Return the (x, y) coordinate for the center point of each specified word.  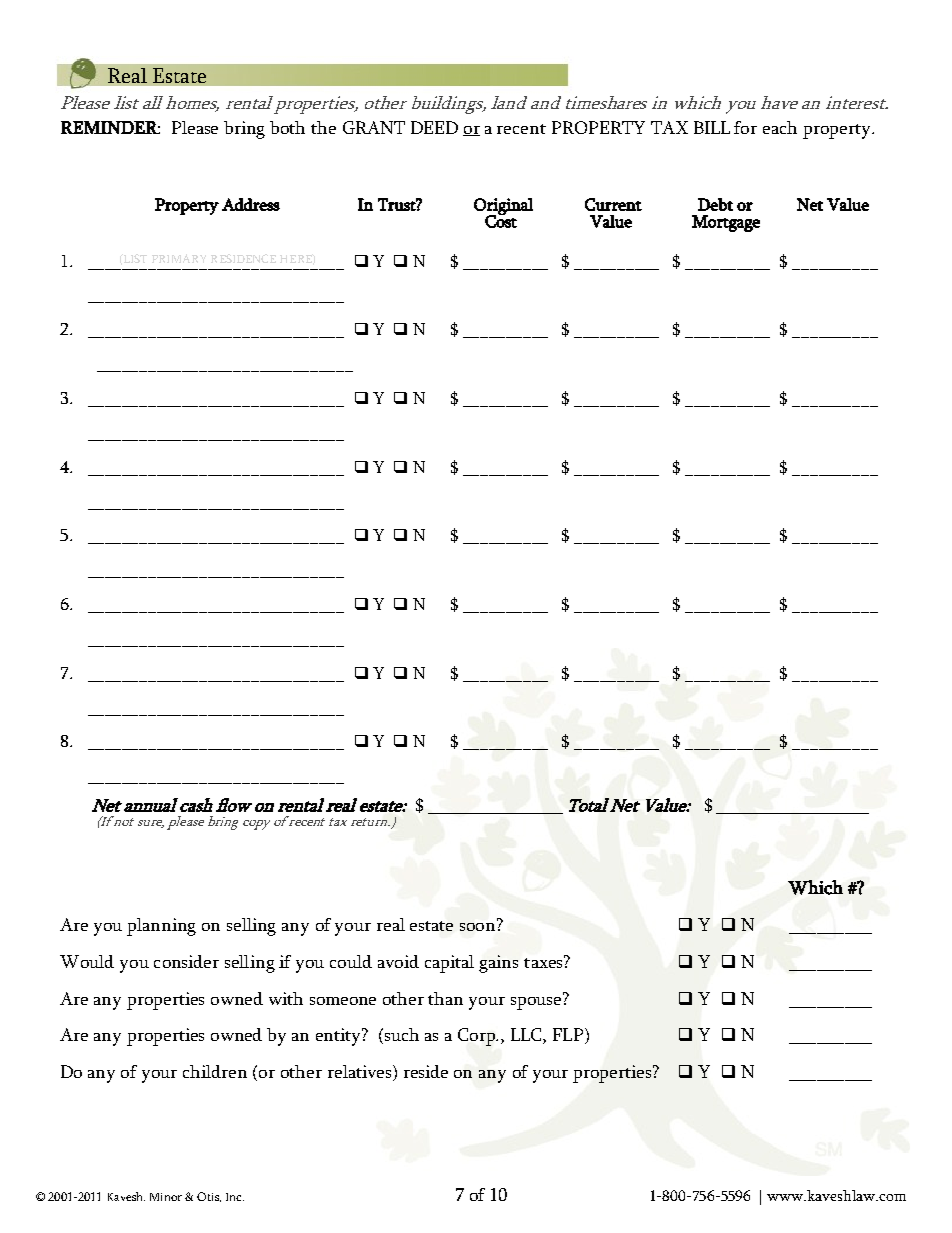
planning (161, 927)
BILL (712, 127)
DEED (434, 127)
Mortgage (726, 223)
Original (503, 207)
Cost (501, 220)
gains (498, 964)
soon (479, 925)
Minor (166, 1197)
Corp (478, 1037)
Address (251, 204)
